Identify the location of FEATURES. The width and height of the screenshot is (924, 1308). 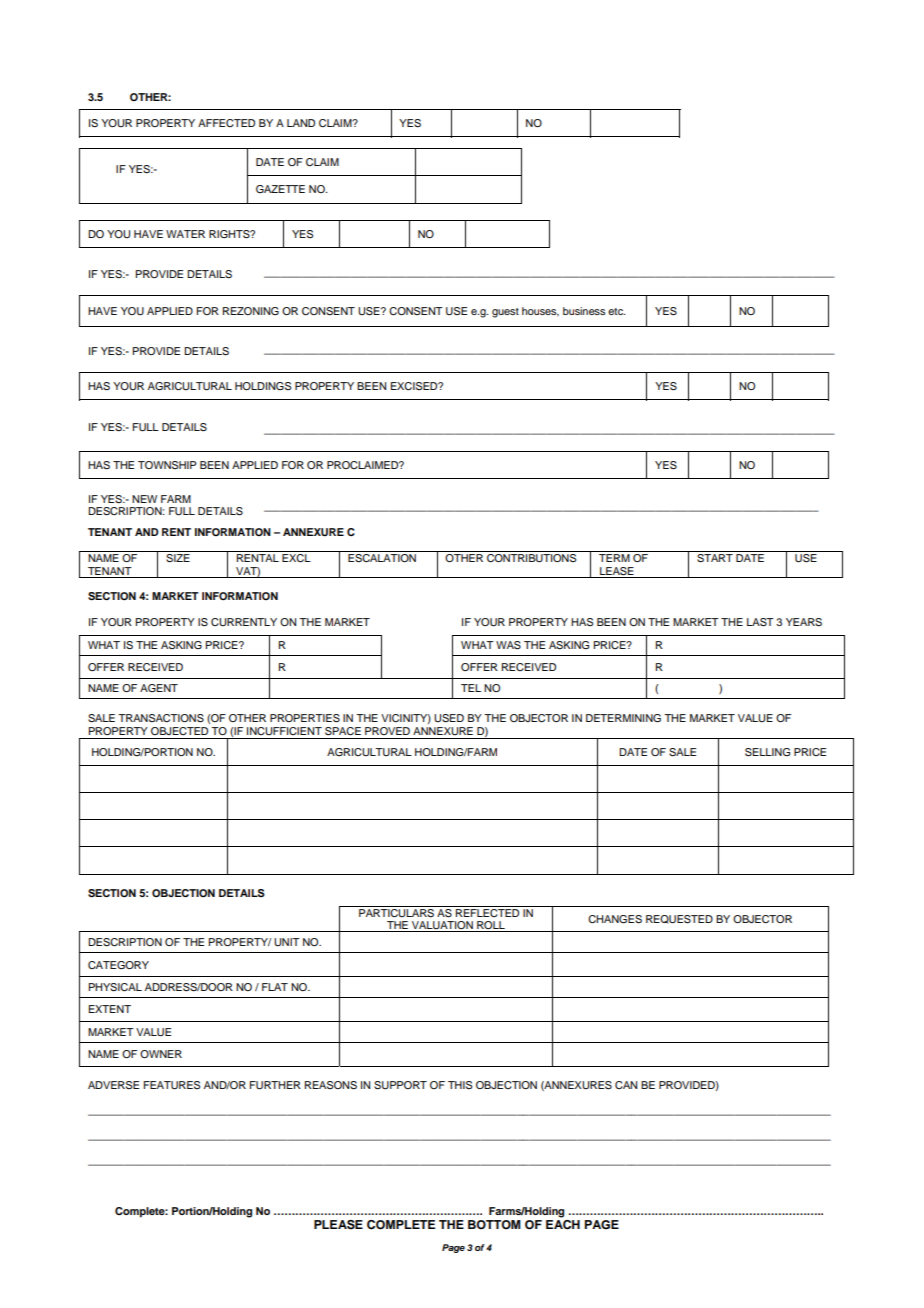
(172, 1085).
